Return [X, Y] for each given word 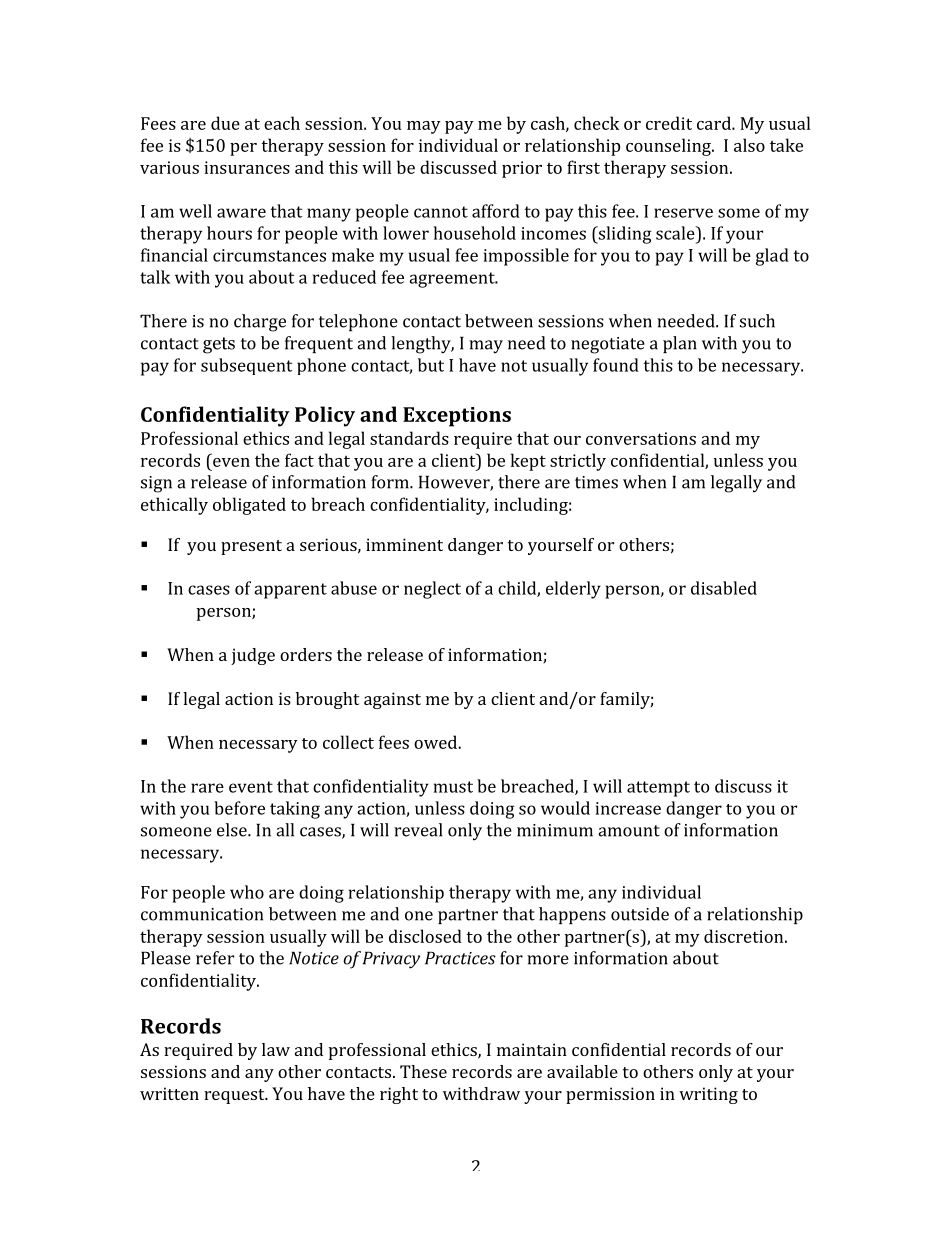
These [423, 1071]
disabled [724, 588]
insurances [247, 167]
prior [522, 169]
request [235, 1096]
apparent [290, 591]
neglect [432, 590]
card [715, 123]
